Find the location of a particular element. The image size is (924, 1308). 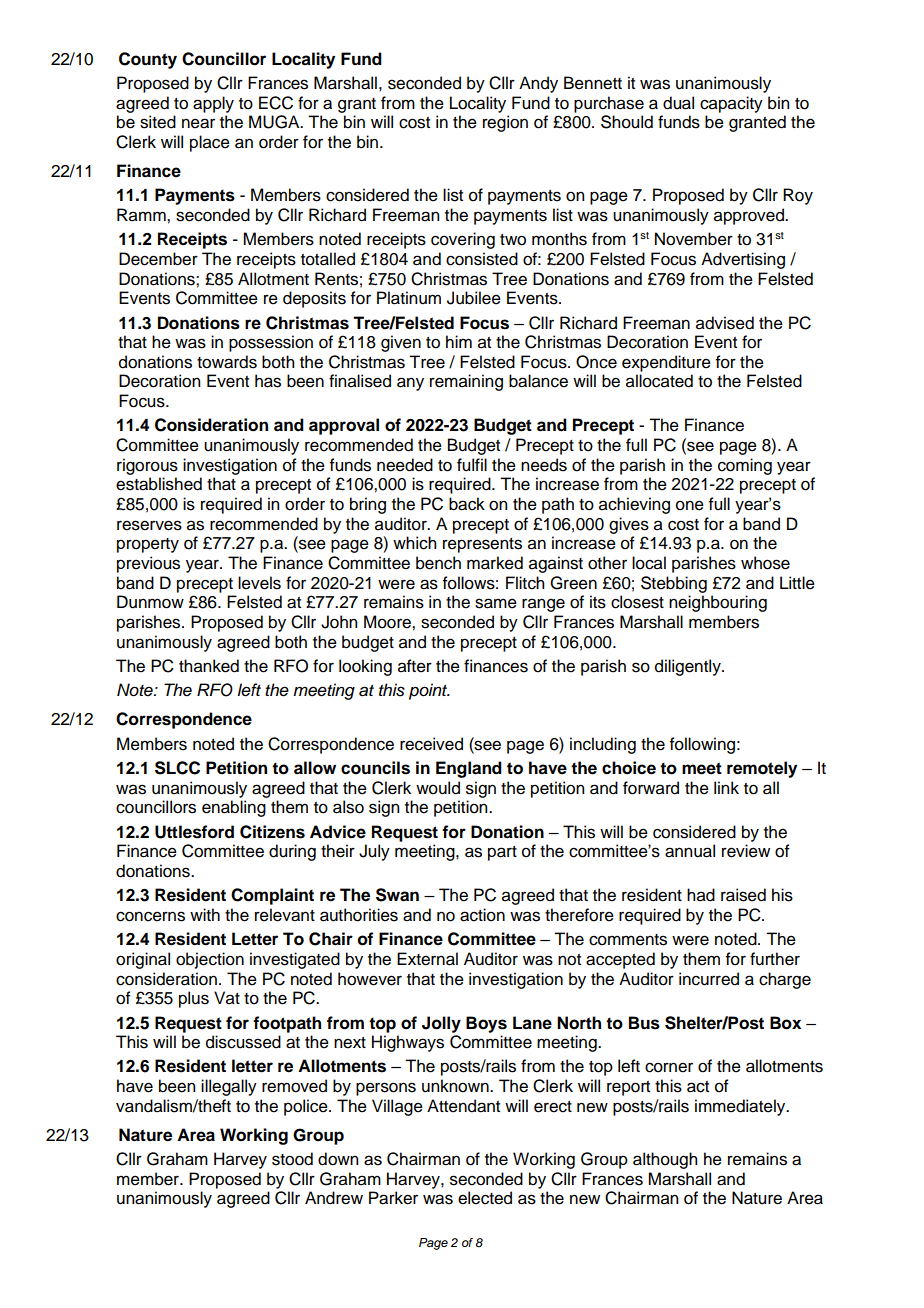

stood is located at coordinates (292, 1159).
